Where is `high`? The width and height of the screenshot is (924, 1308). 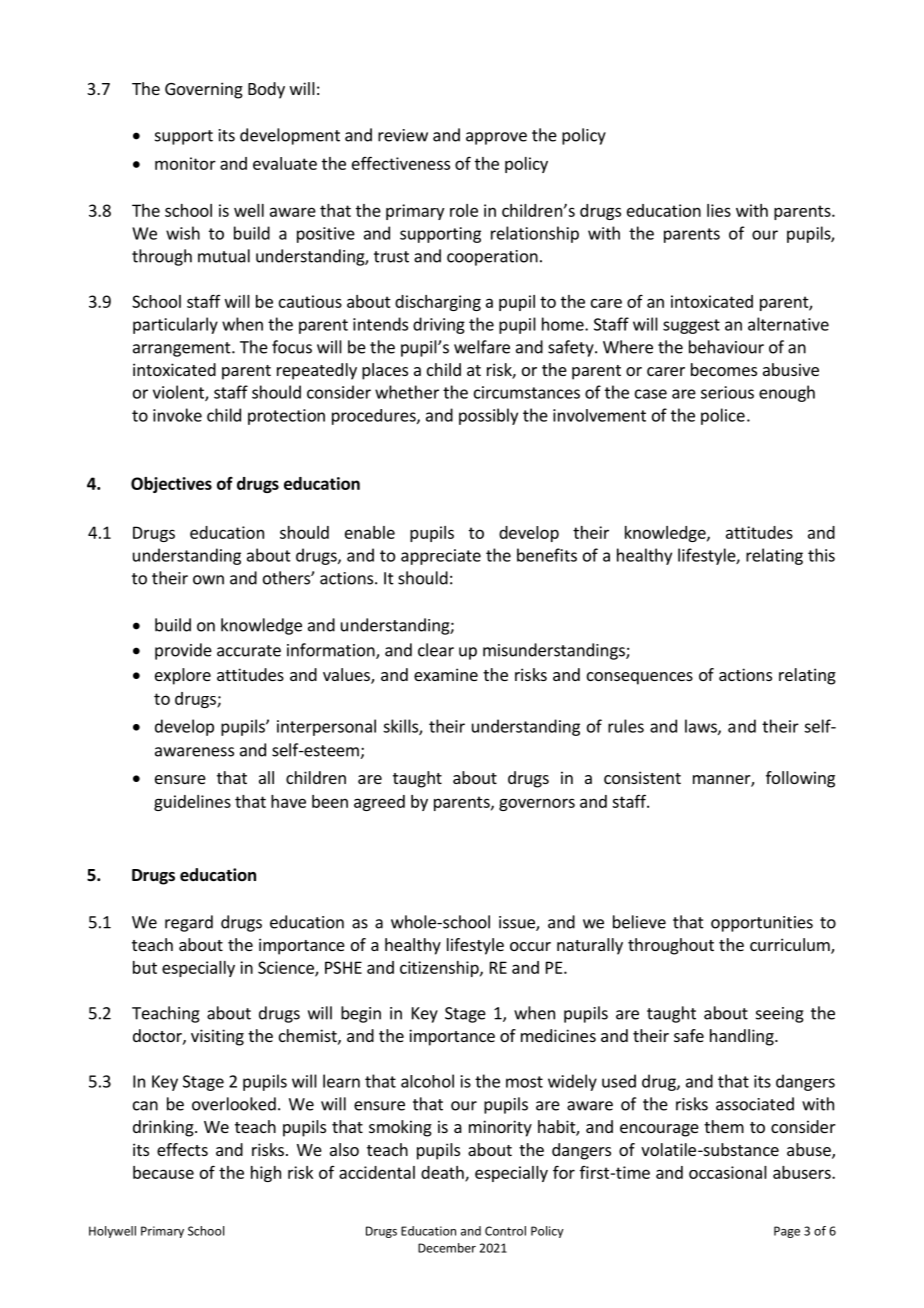
high is located at coordinates (266, 1174).
